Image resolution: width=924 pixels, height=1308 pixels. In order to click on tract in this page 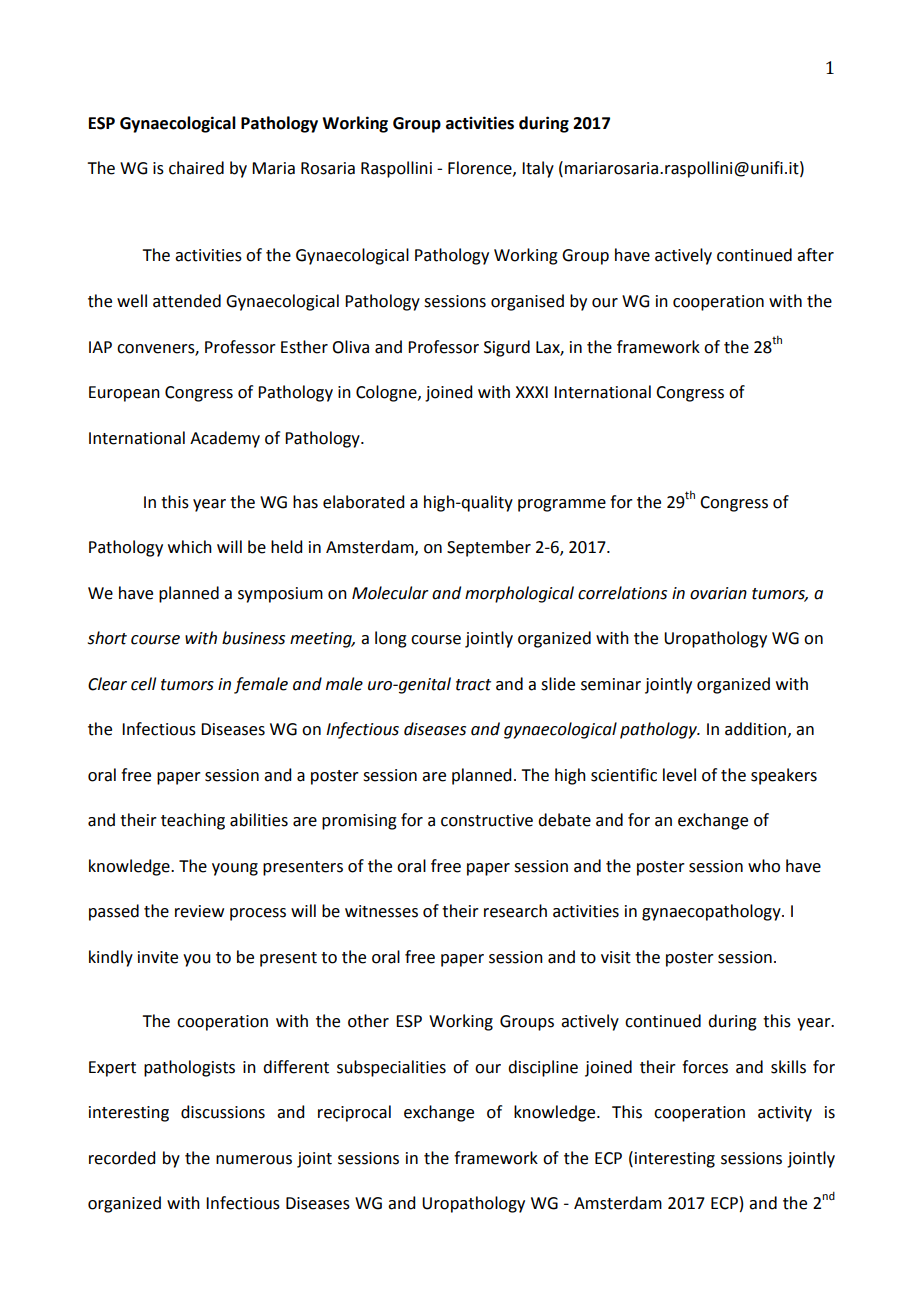, I will do `click(473, 685)`.
